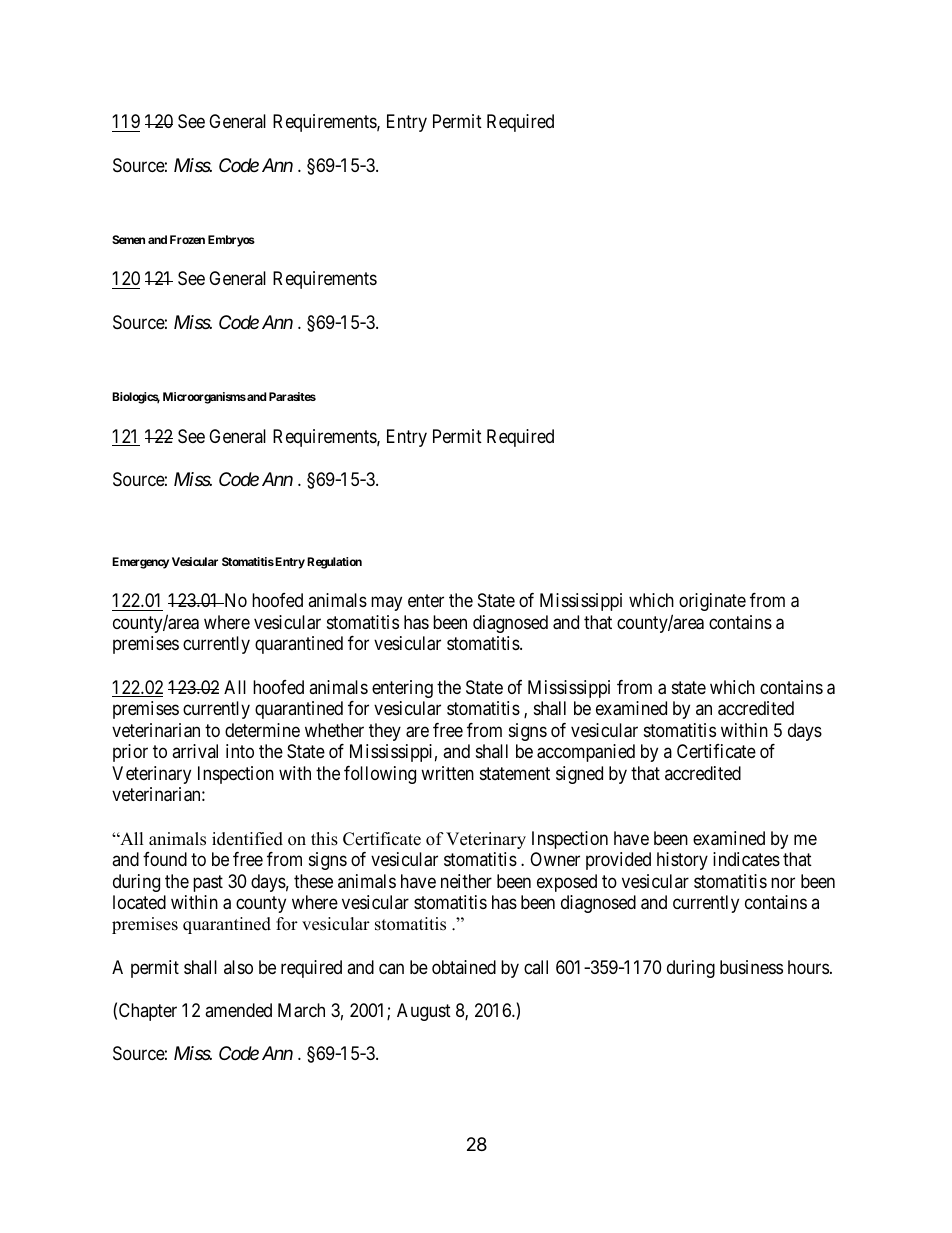  What do you see at coordinates (712, 602) in the screenshot?
I see `originate` at bounding box center [712, 602].
